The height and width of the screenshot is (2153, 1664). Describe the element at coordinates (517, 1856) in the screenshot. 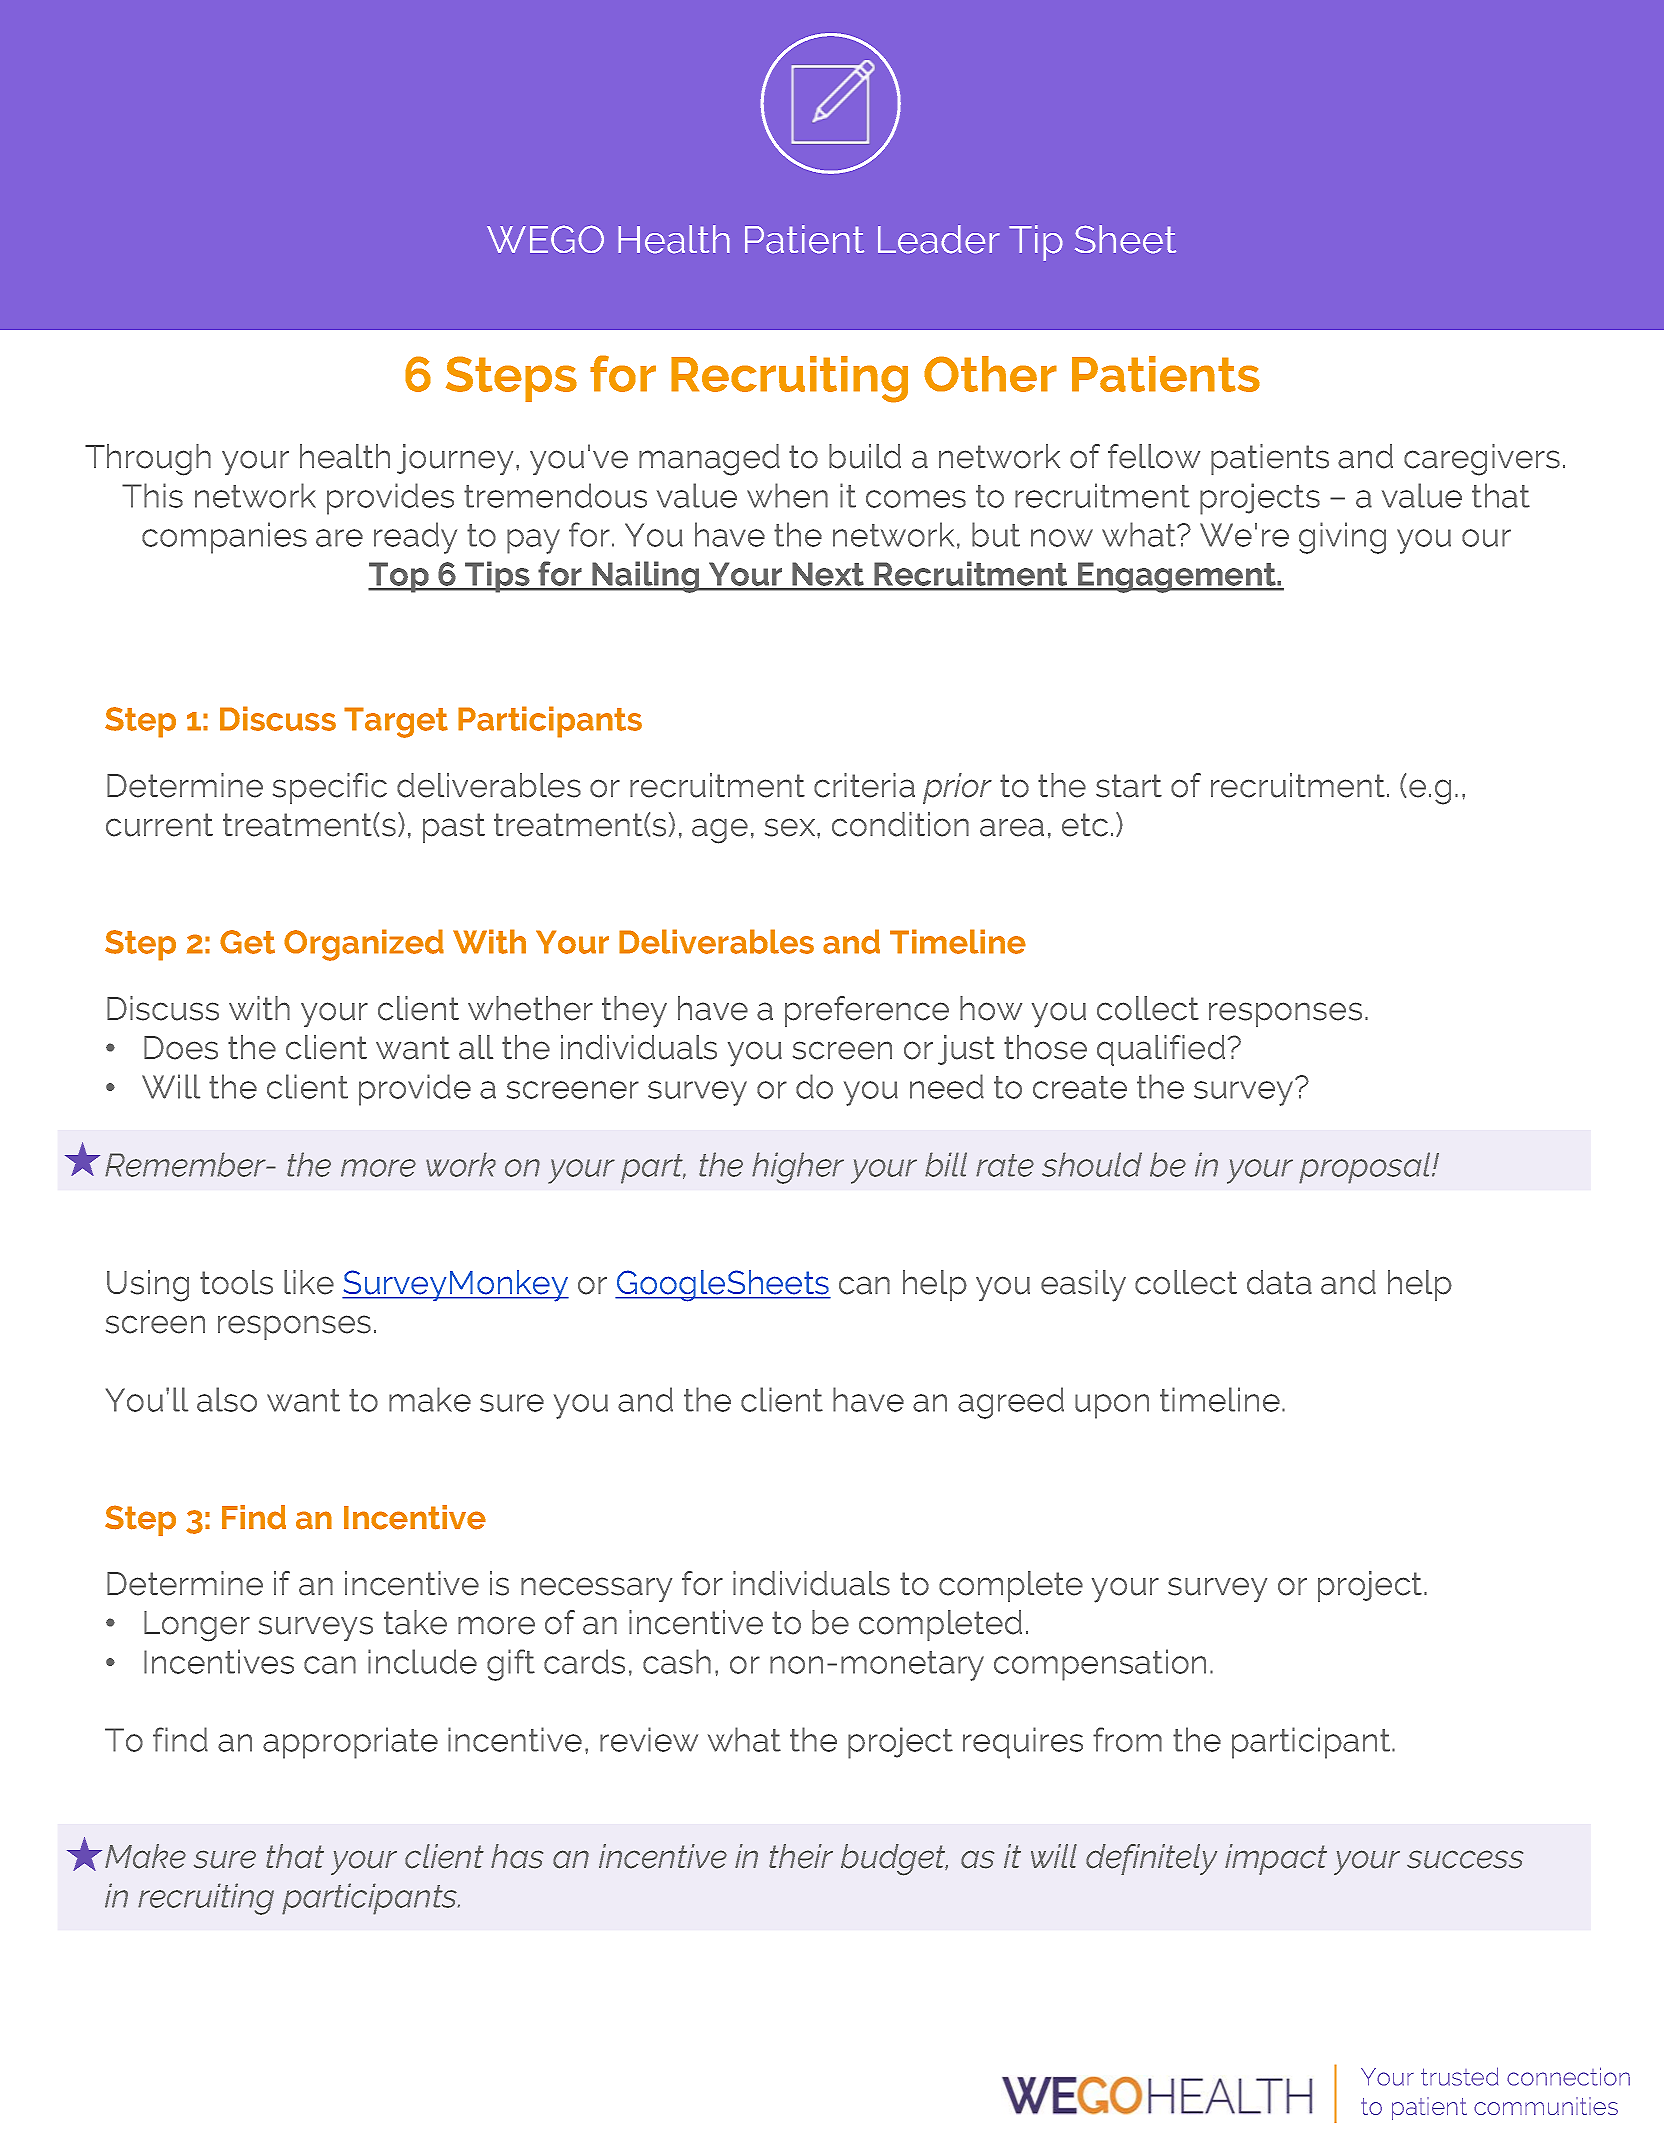

I see `has` at that location.
